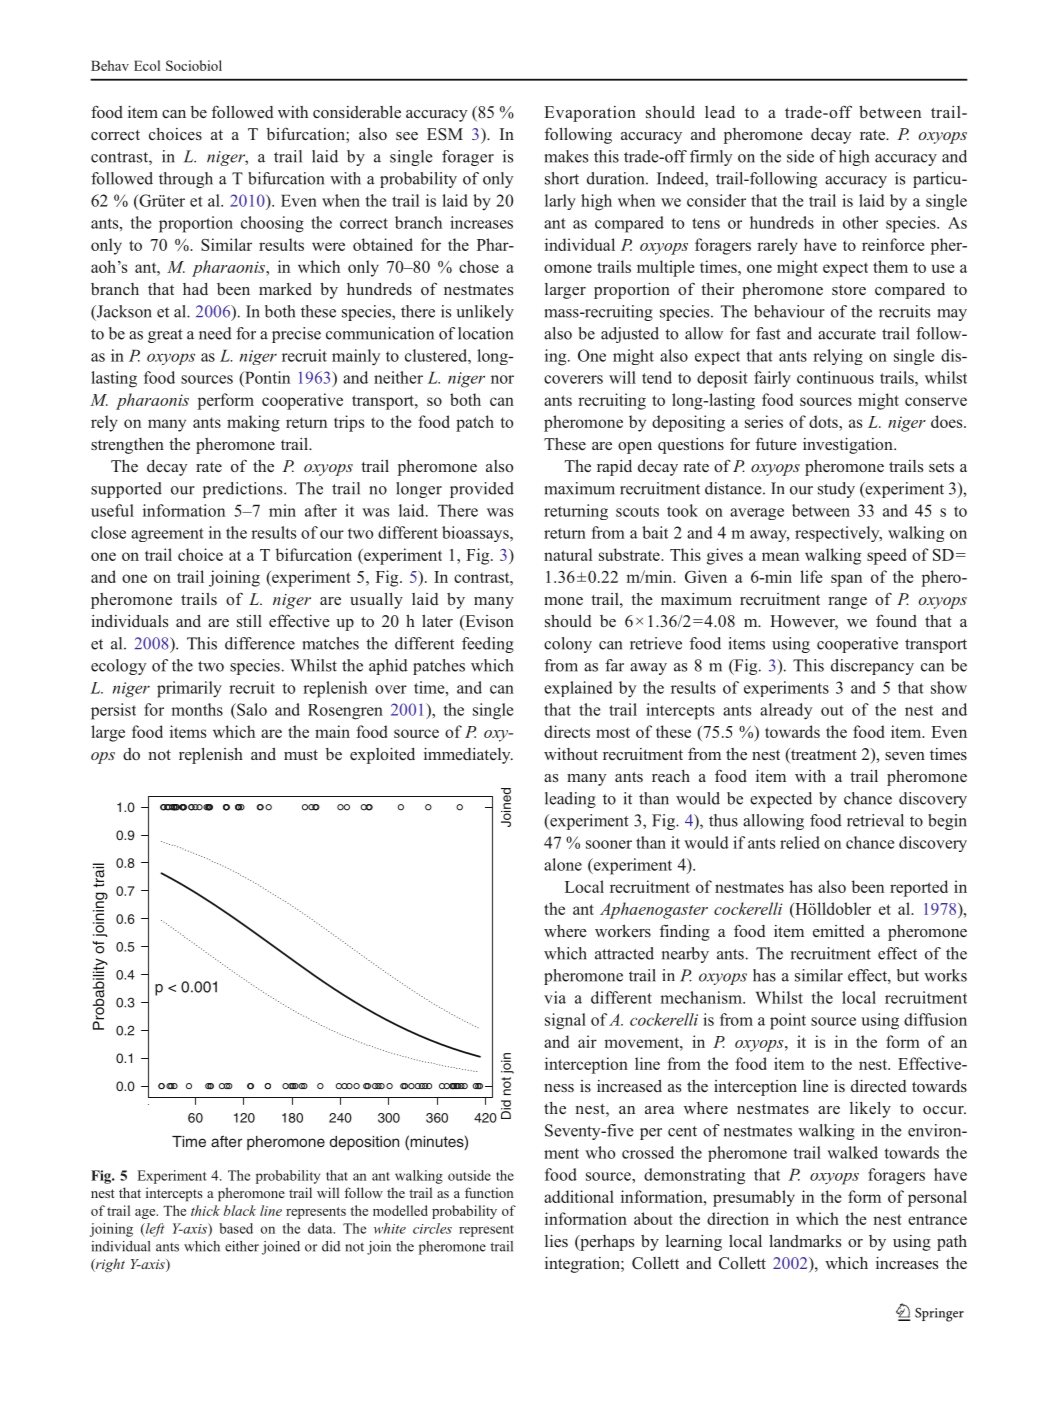  I want to click on making, so click(253, 423).
